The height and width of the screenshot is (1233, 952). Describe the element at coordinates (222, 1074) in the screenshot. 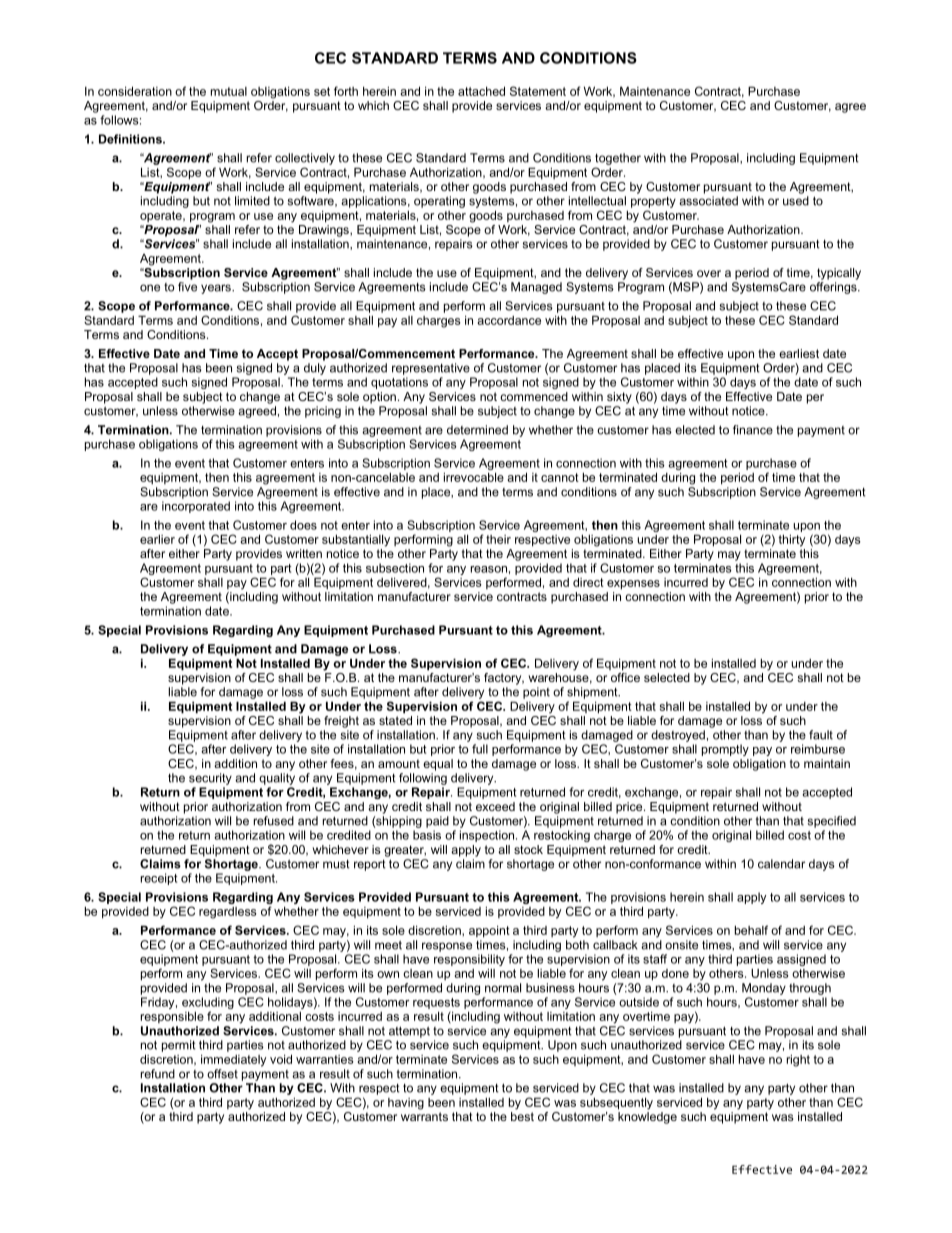

I see `offset` at that location.
